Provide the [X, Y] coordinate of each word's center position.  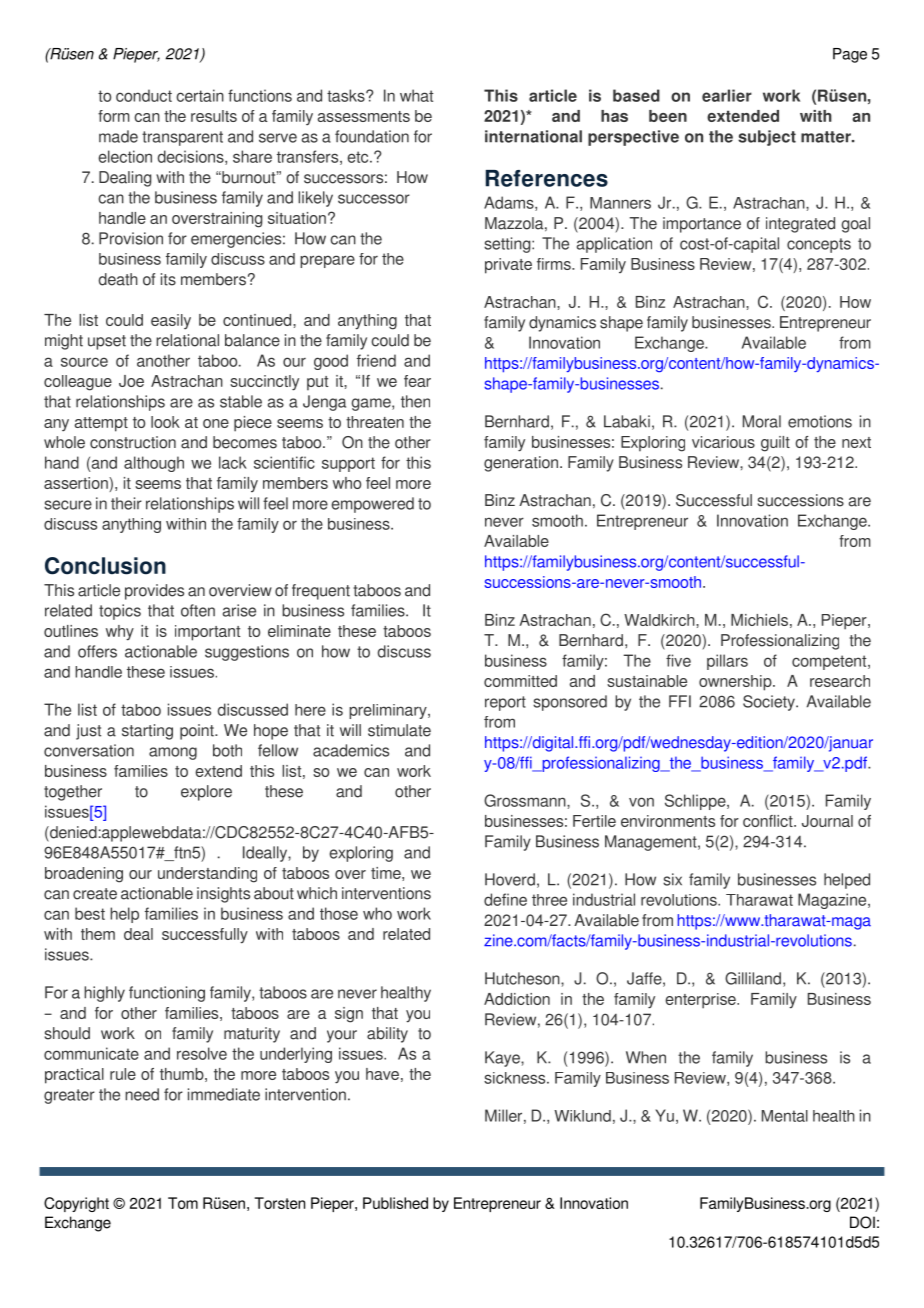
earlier [727, 95]
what [416, 95]
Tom [183, 1203]
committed [520, 681]
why [120, 633]
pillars [727, 662]
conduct [144, 95]
